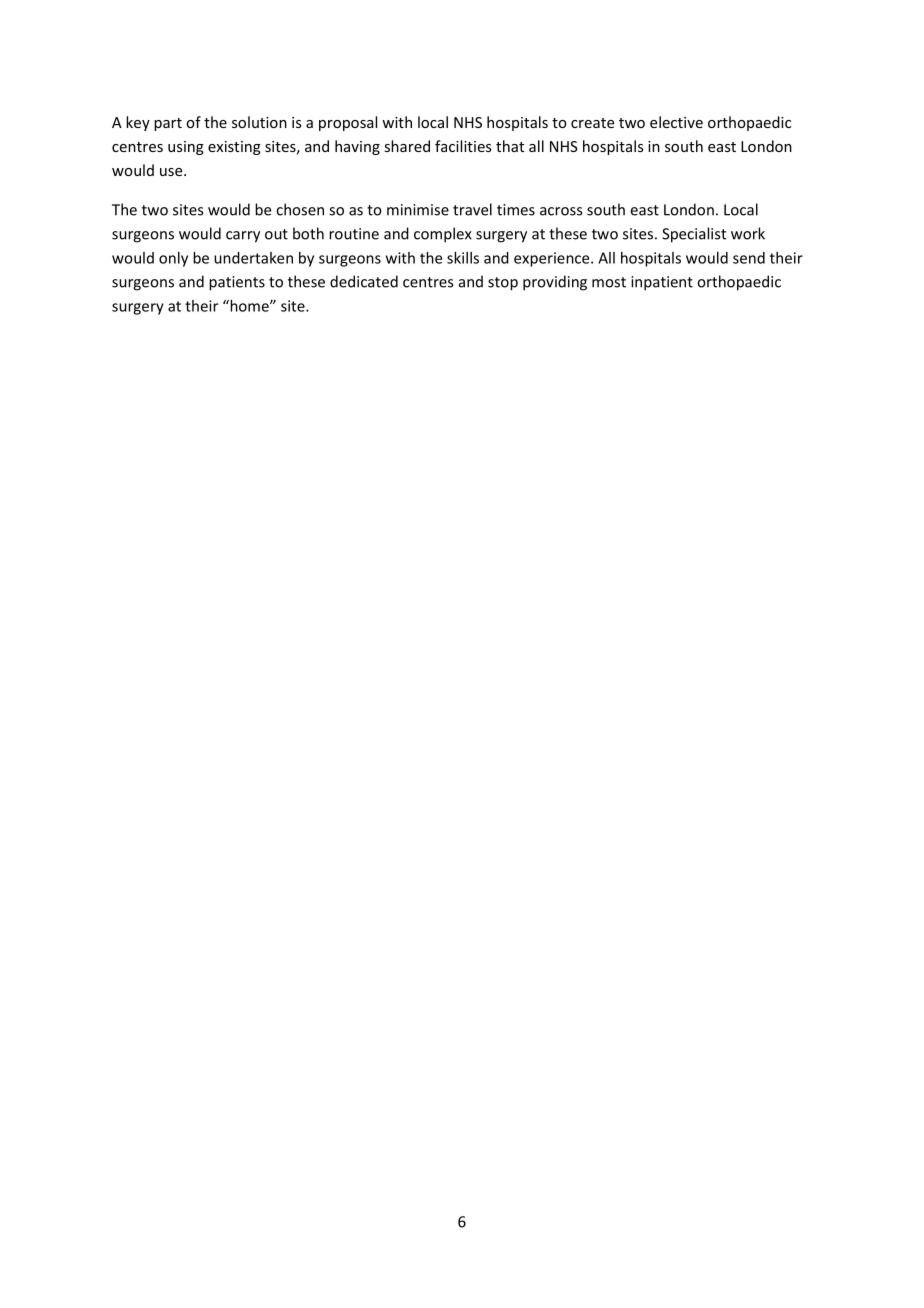 This screenshot has width=924, height=1308. I want to click on travel, so click(472, 209).
